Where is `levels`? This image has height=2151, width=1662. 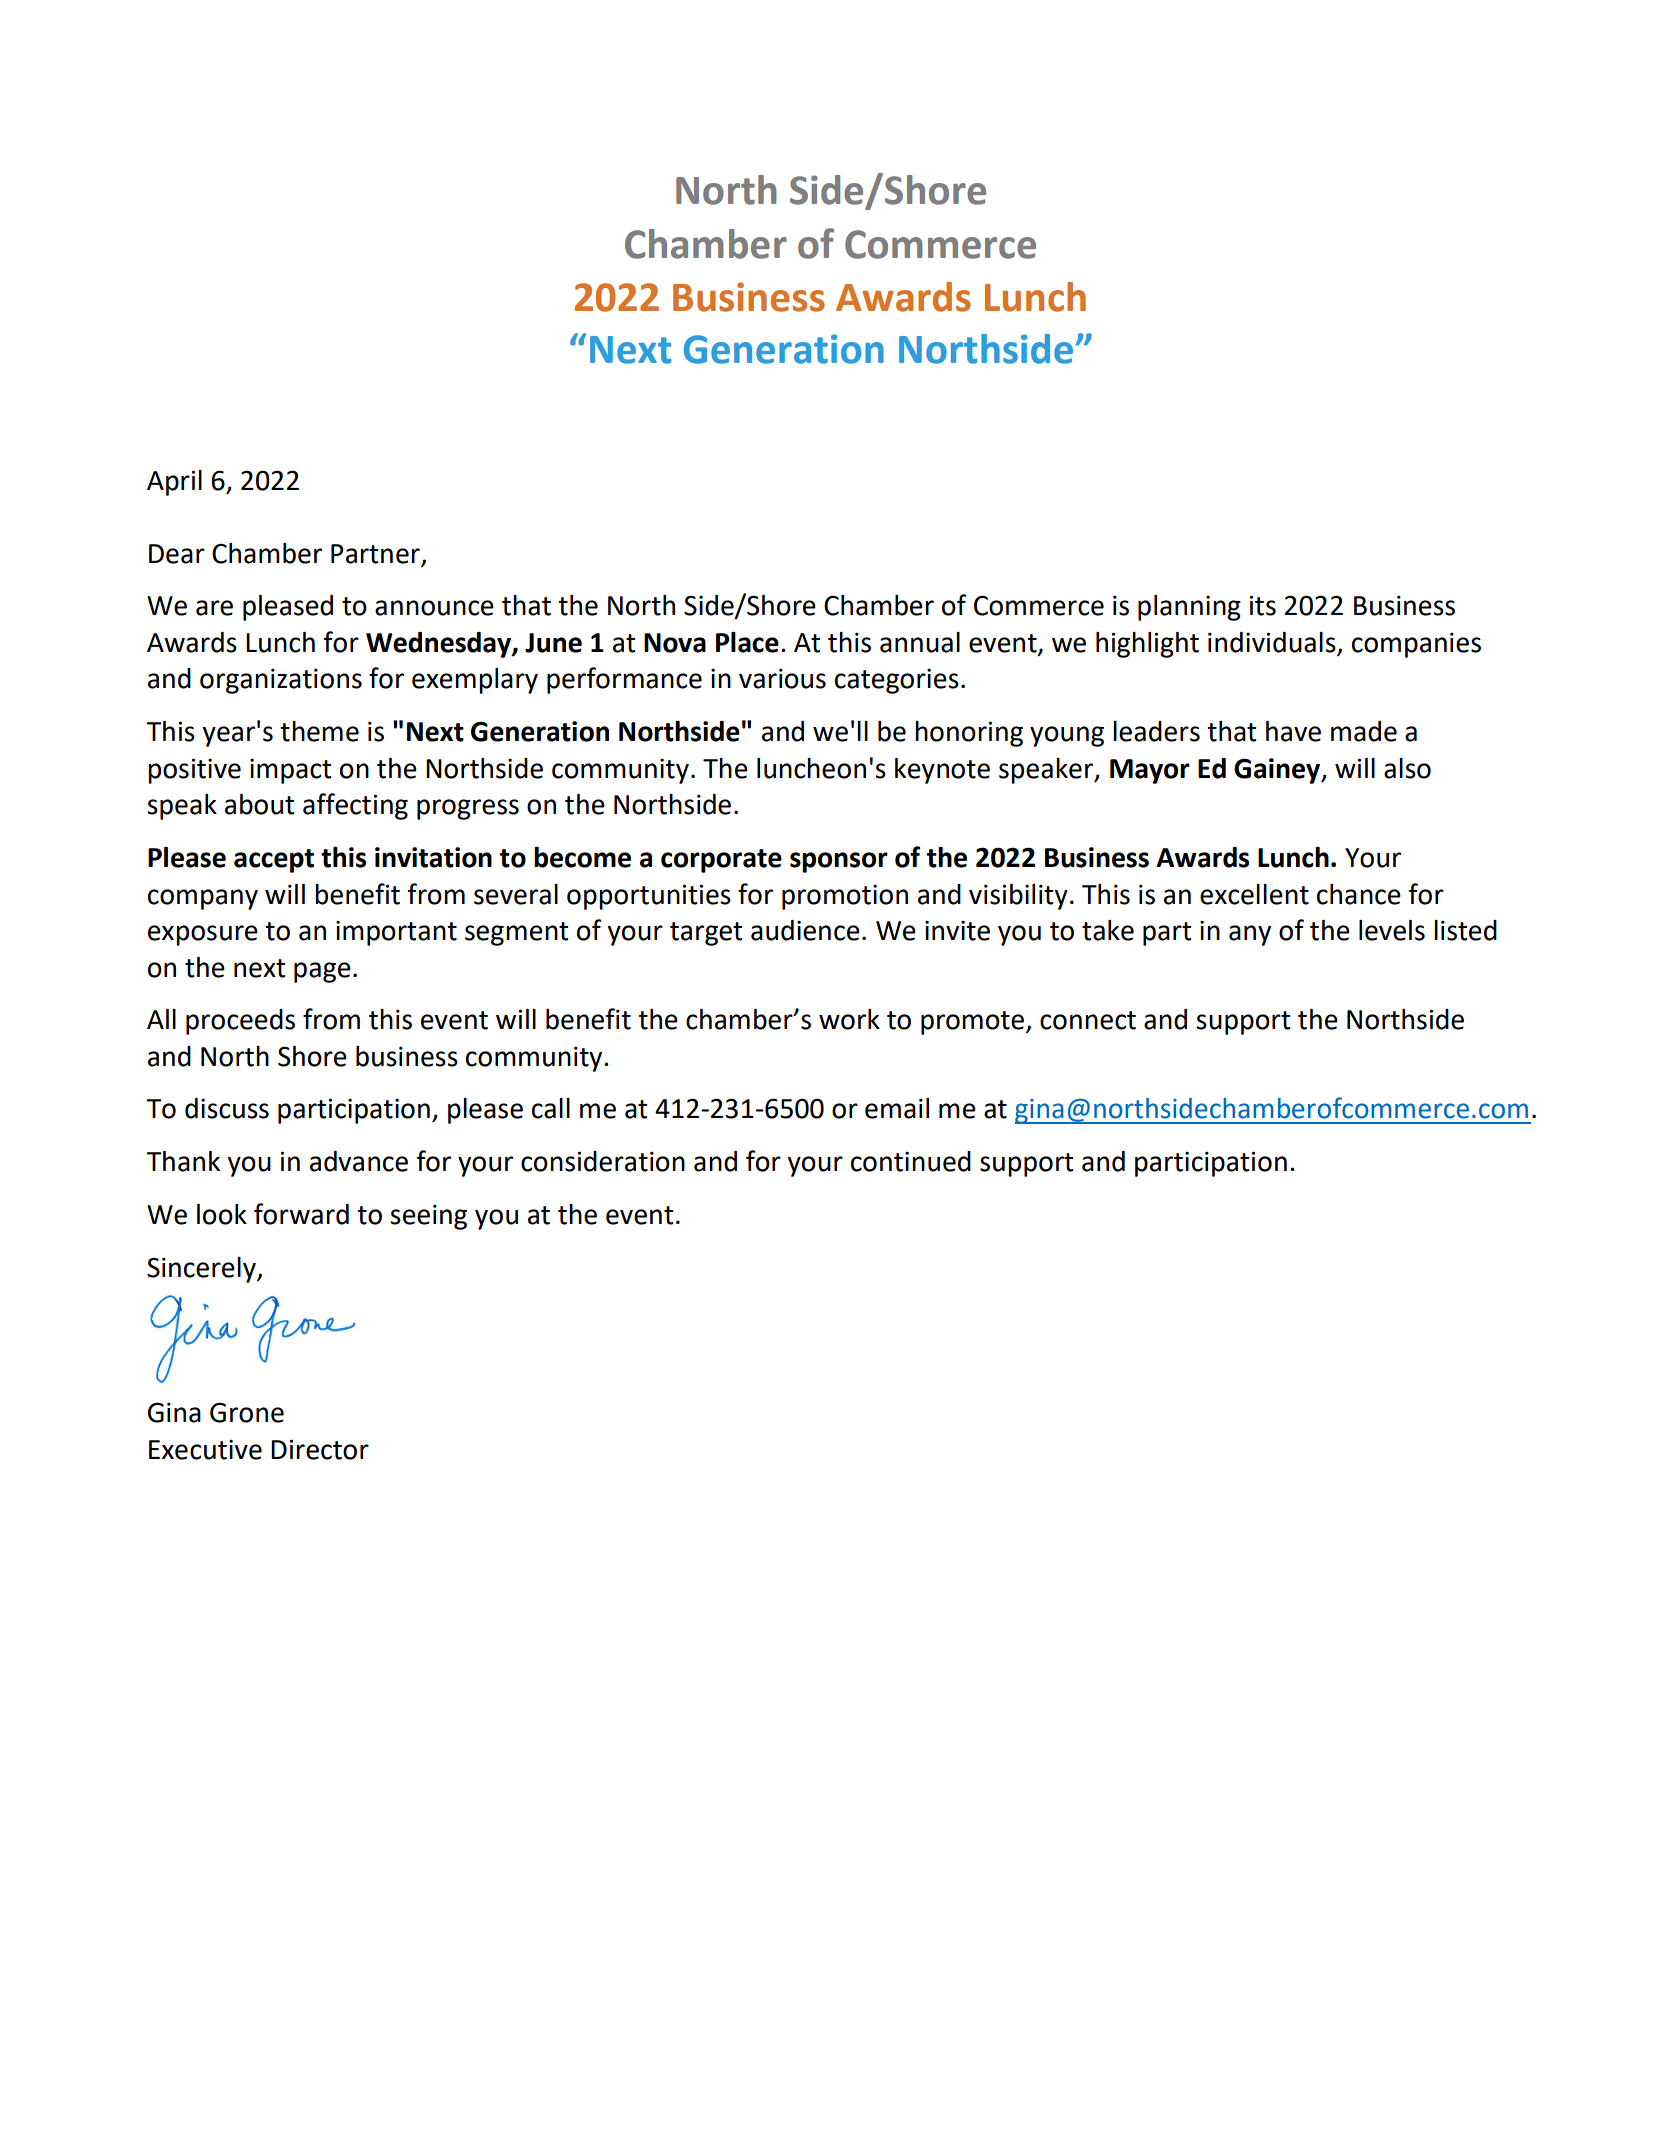
levels is located at coordinates (1392, 930).
